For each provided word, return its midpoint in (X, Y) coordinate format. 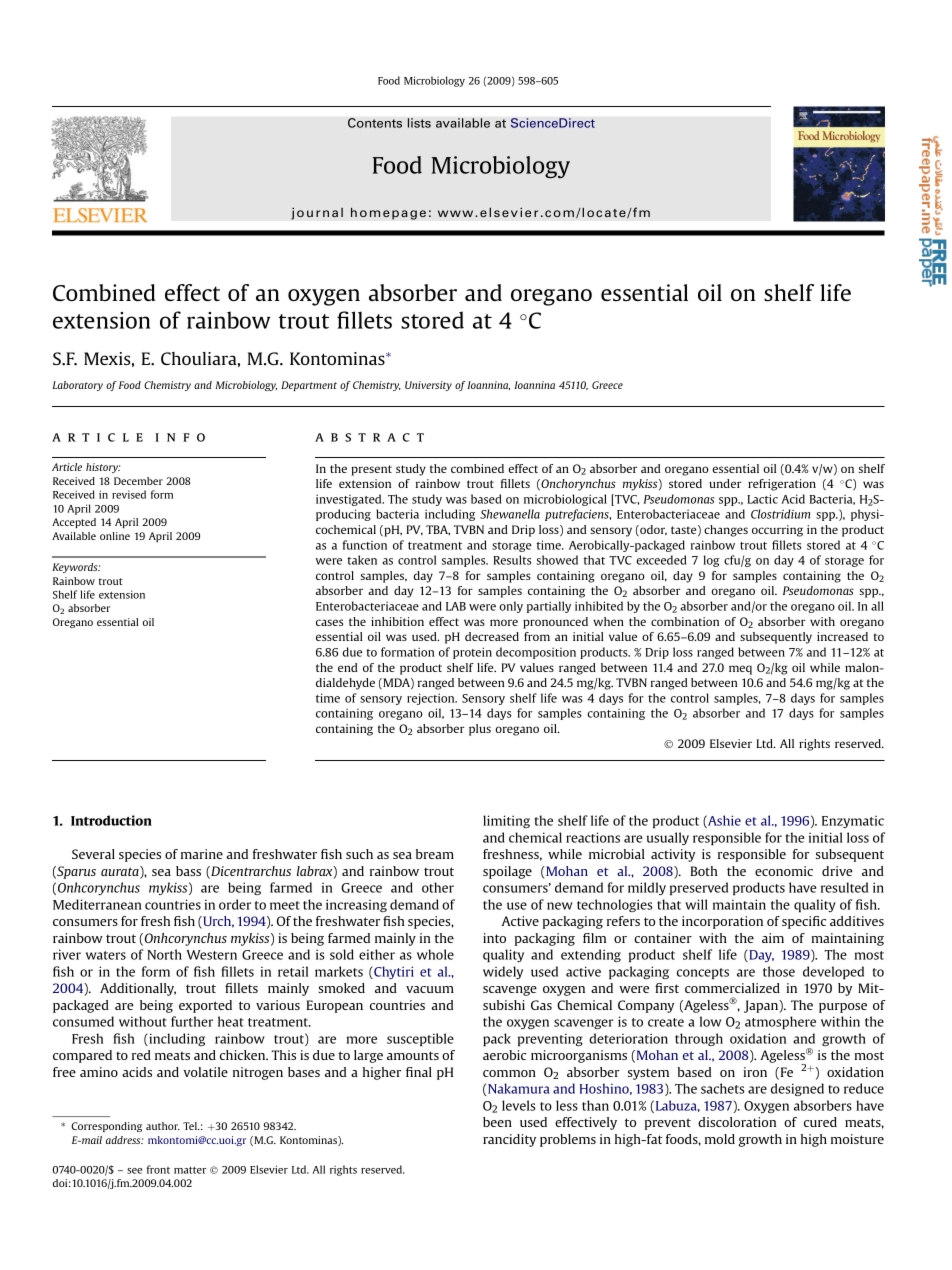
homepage (388, 213)
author (163, 1126)
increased (842, 636)
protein (472, 653)
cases (329, 622)
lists (419, 123)
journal (317, 213)
